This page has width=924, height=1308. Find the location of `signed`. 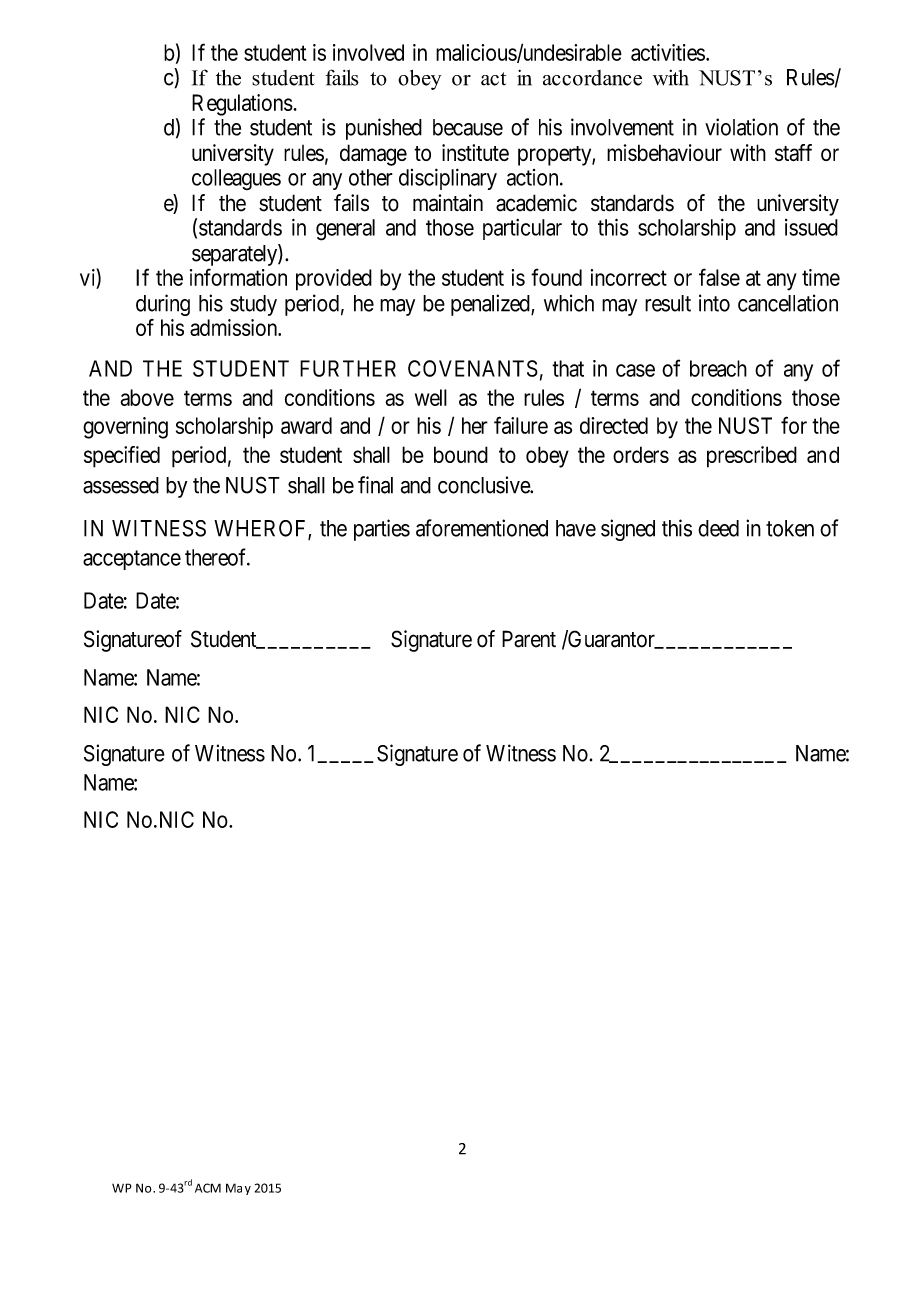

signed is located at coordinates (628, 530).
